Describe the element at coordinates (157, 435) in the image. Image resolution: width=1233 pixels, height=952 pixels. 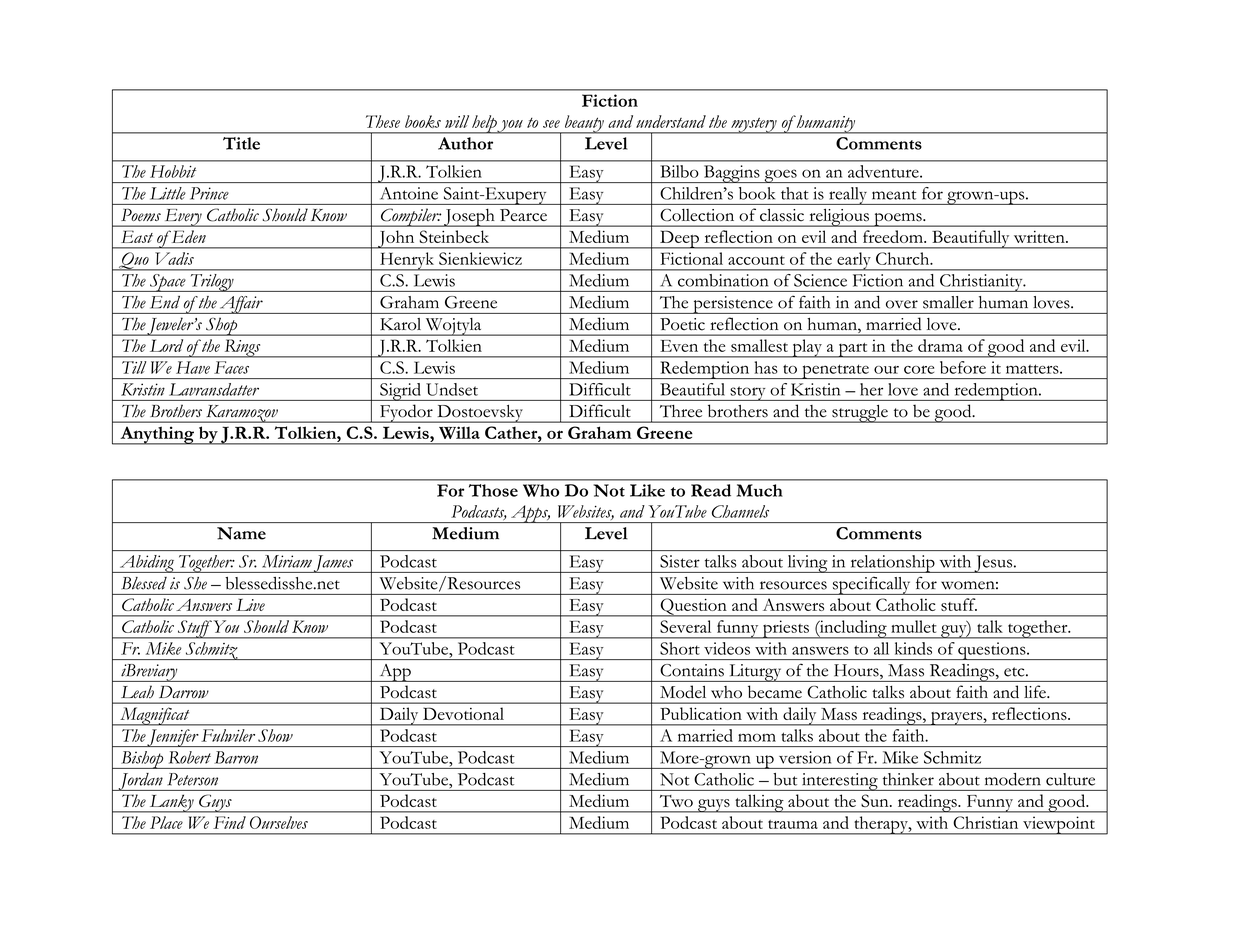
I see `Anything` at that location.
